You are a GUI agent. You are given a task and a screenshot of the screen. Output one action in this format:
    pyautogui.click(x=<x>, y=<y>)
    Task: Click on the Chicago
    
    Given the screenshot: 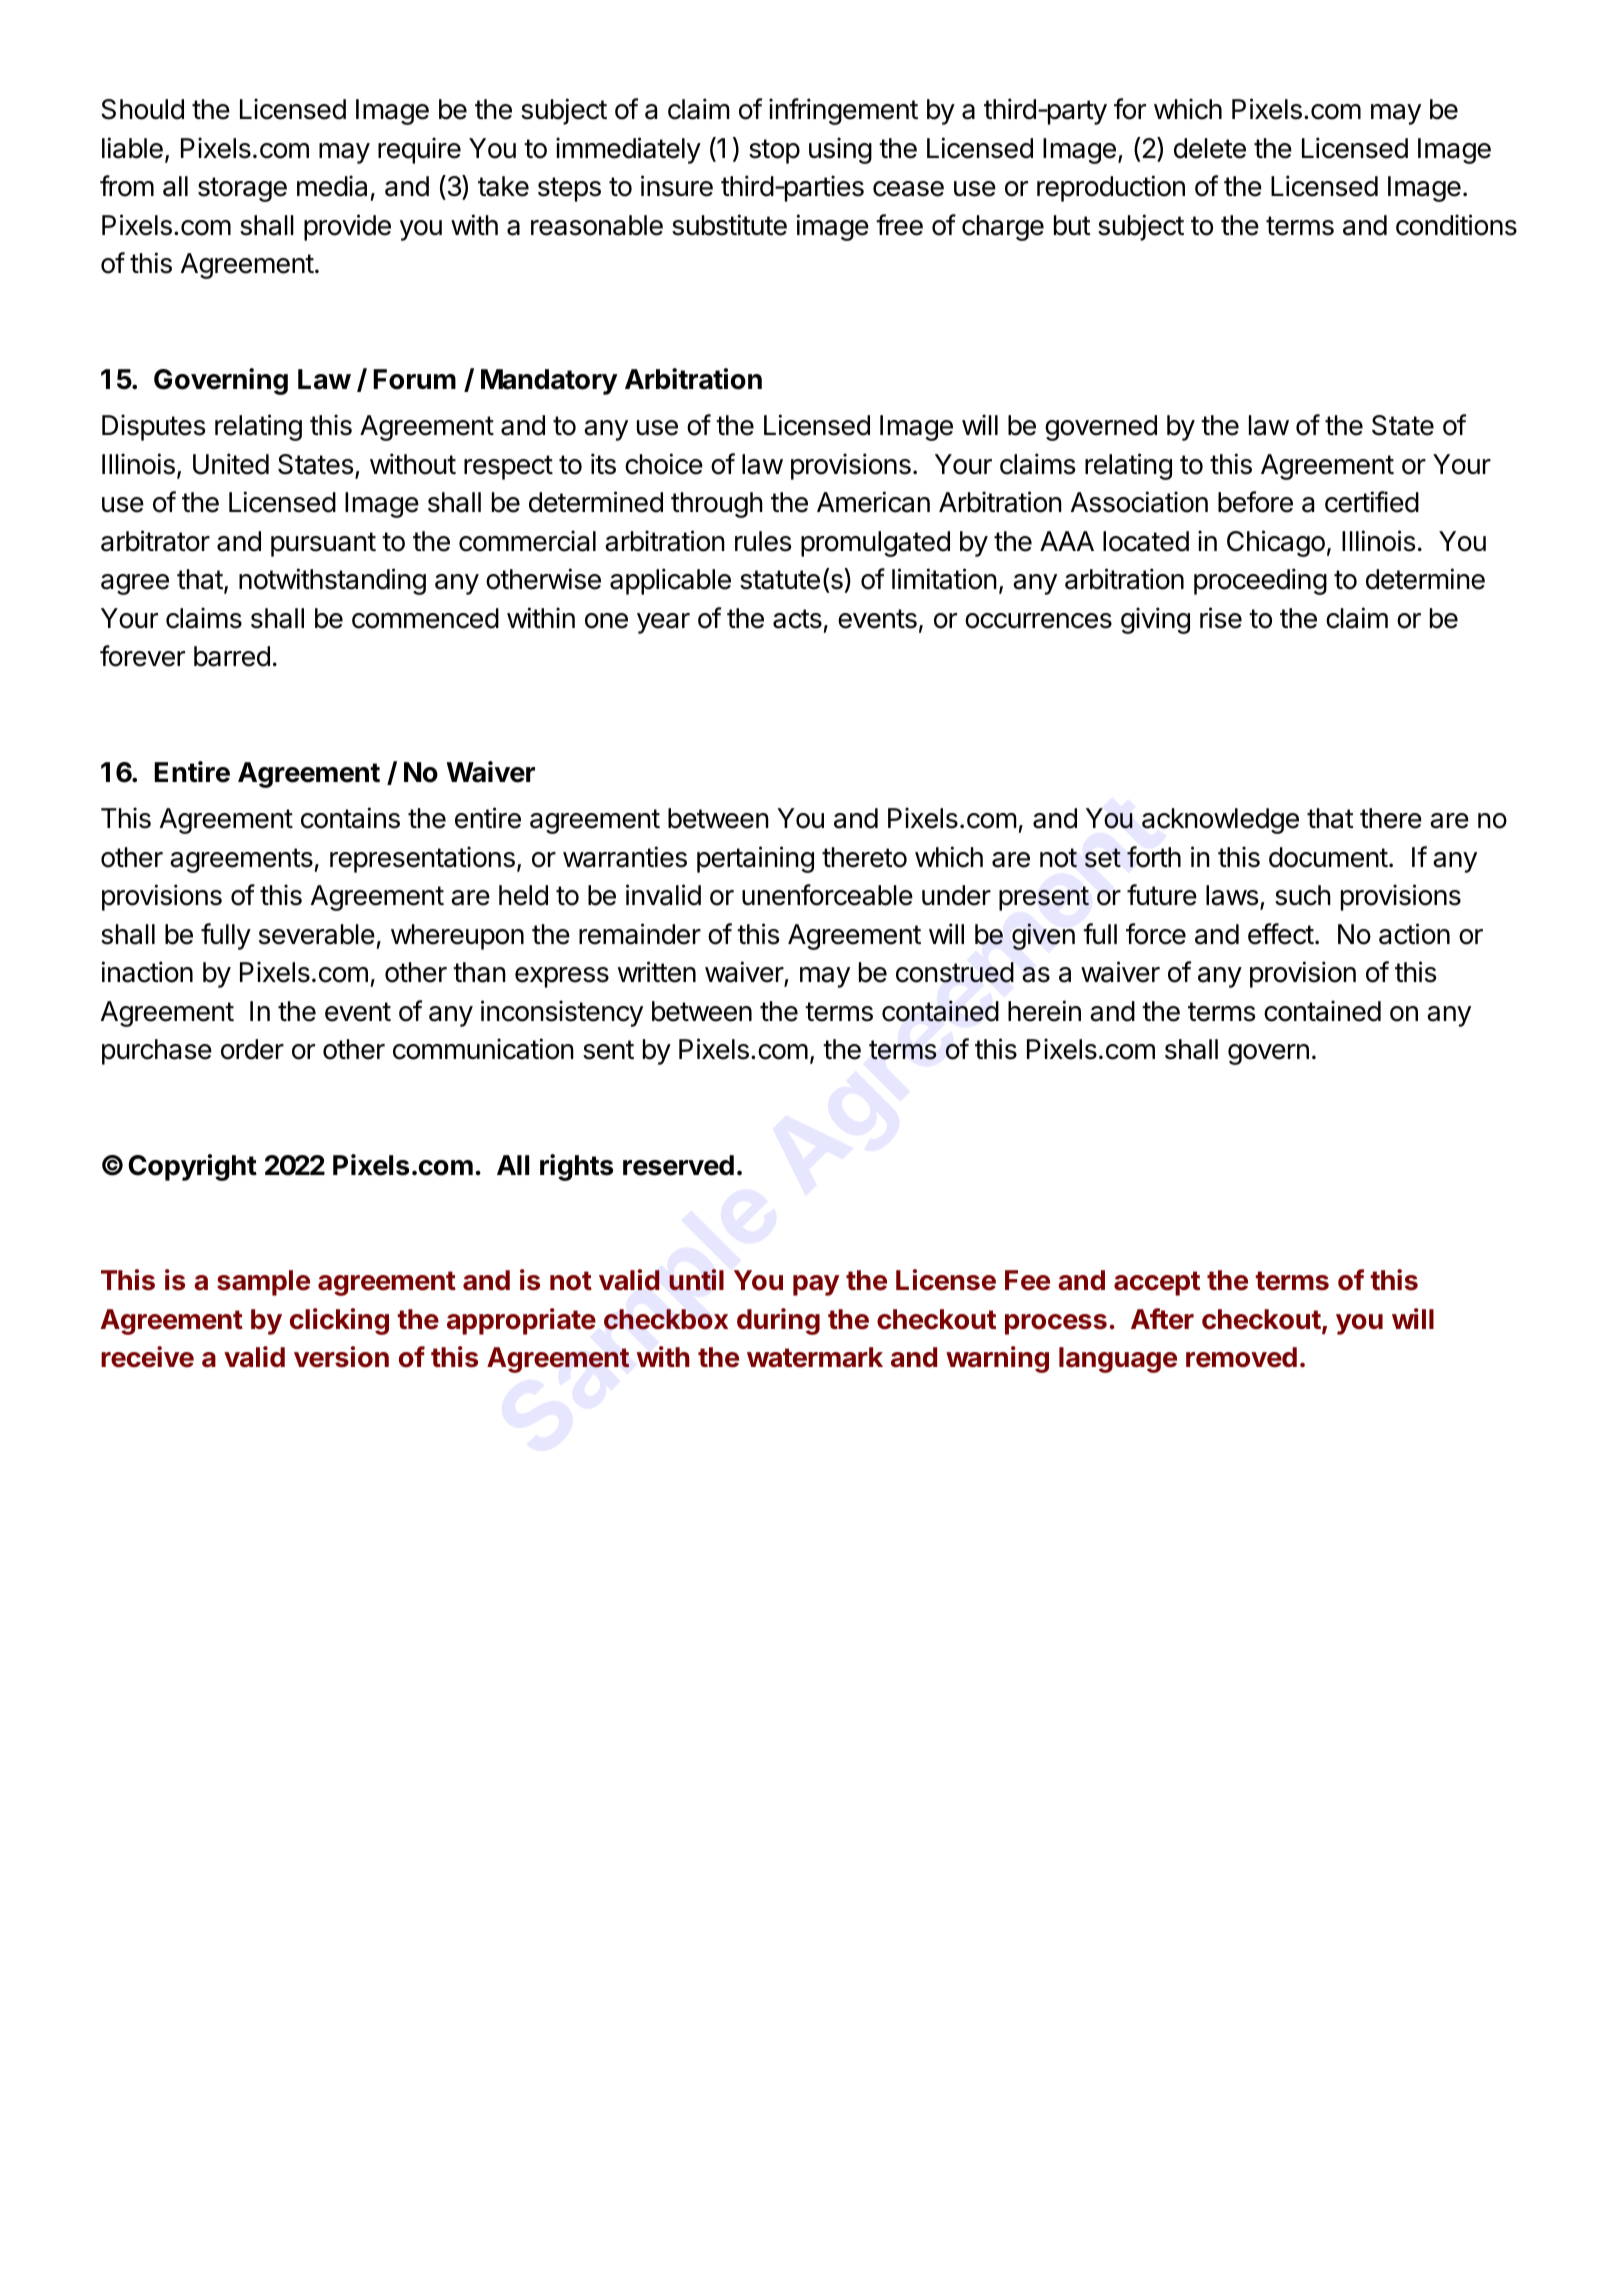 What is the action you would take?
    pyautogui.click(x=1276, y=543)
